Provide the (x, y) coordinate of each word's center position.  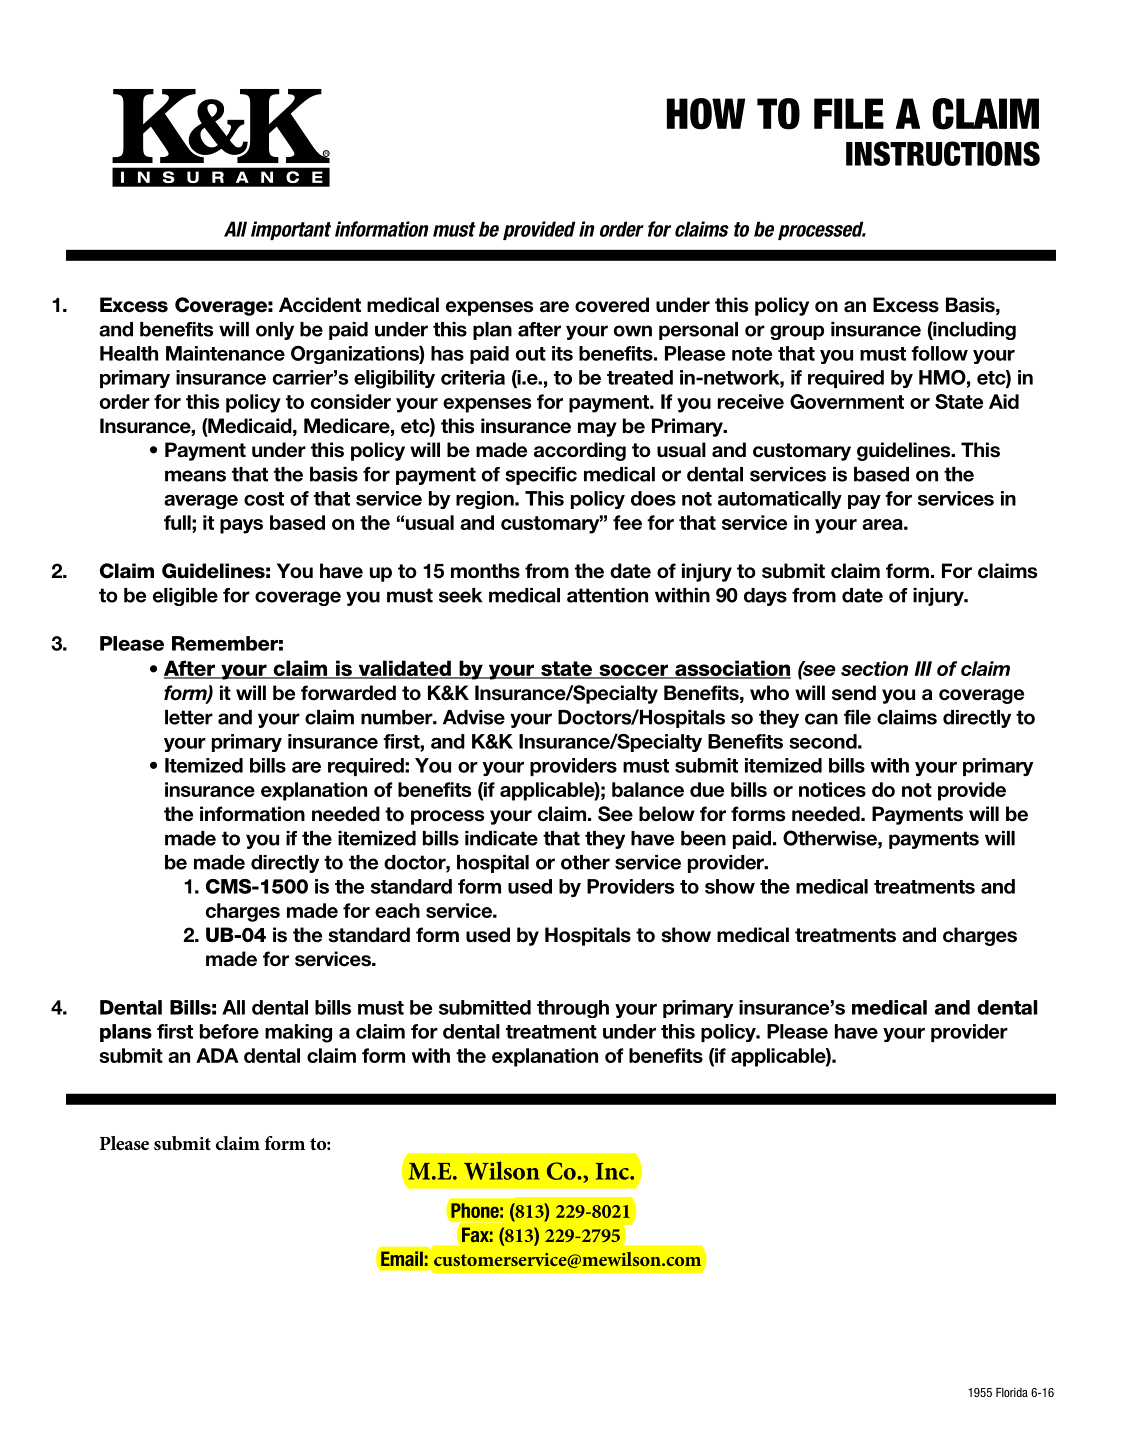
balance (648, 789)
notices (832, 789)
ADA (217, 1055)
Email (402, 1258)
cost (264, 499)
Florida (1012, 1392)
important (291, 230)
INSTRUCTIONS (943, 153)
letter (189, 717)
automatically (780, 500)
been (703, 838)
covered (612, 305)
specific (541, 476)
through (573, 1009)
